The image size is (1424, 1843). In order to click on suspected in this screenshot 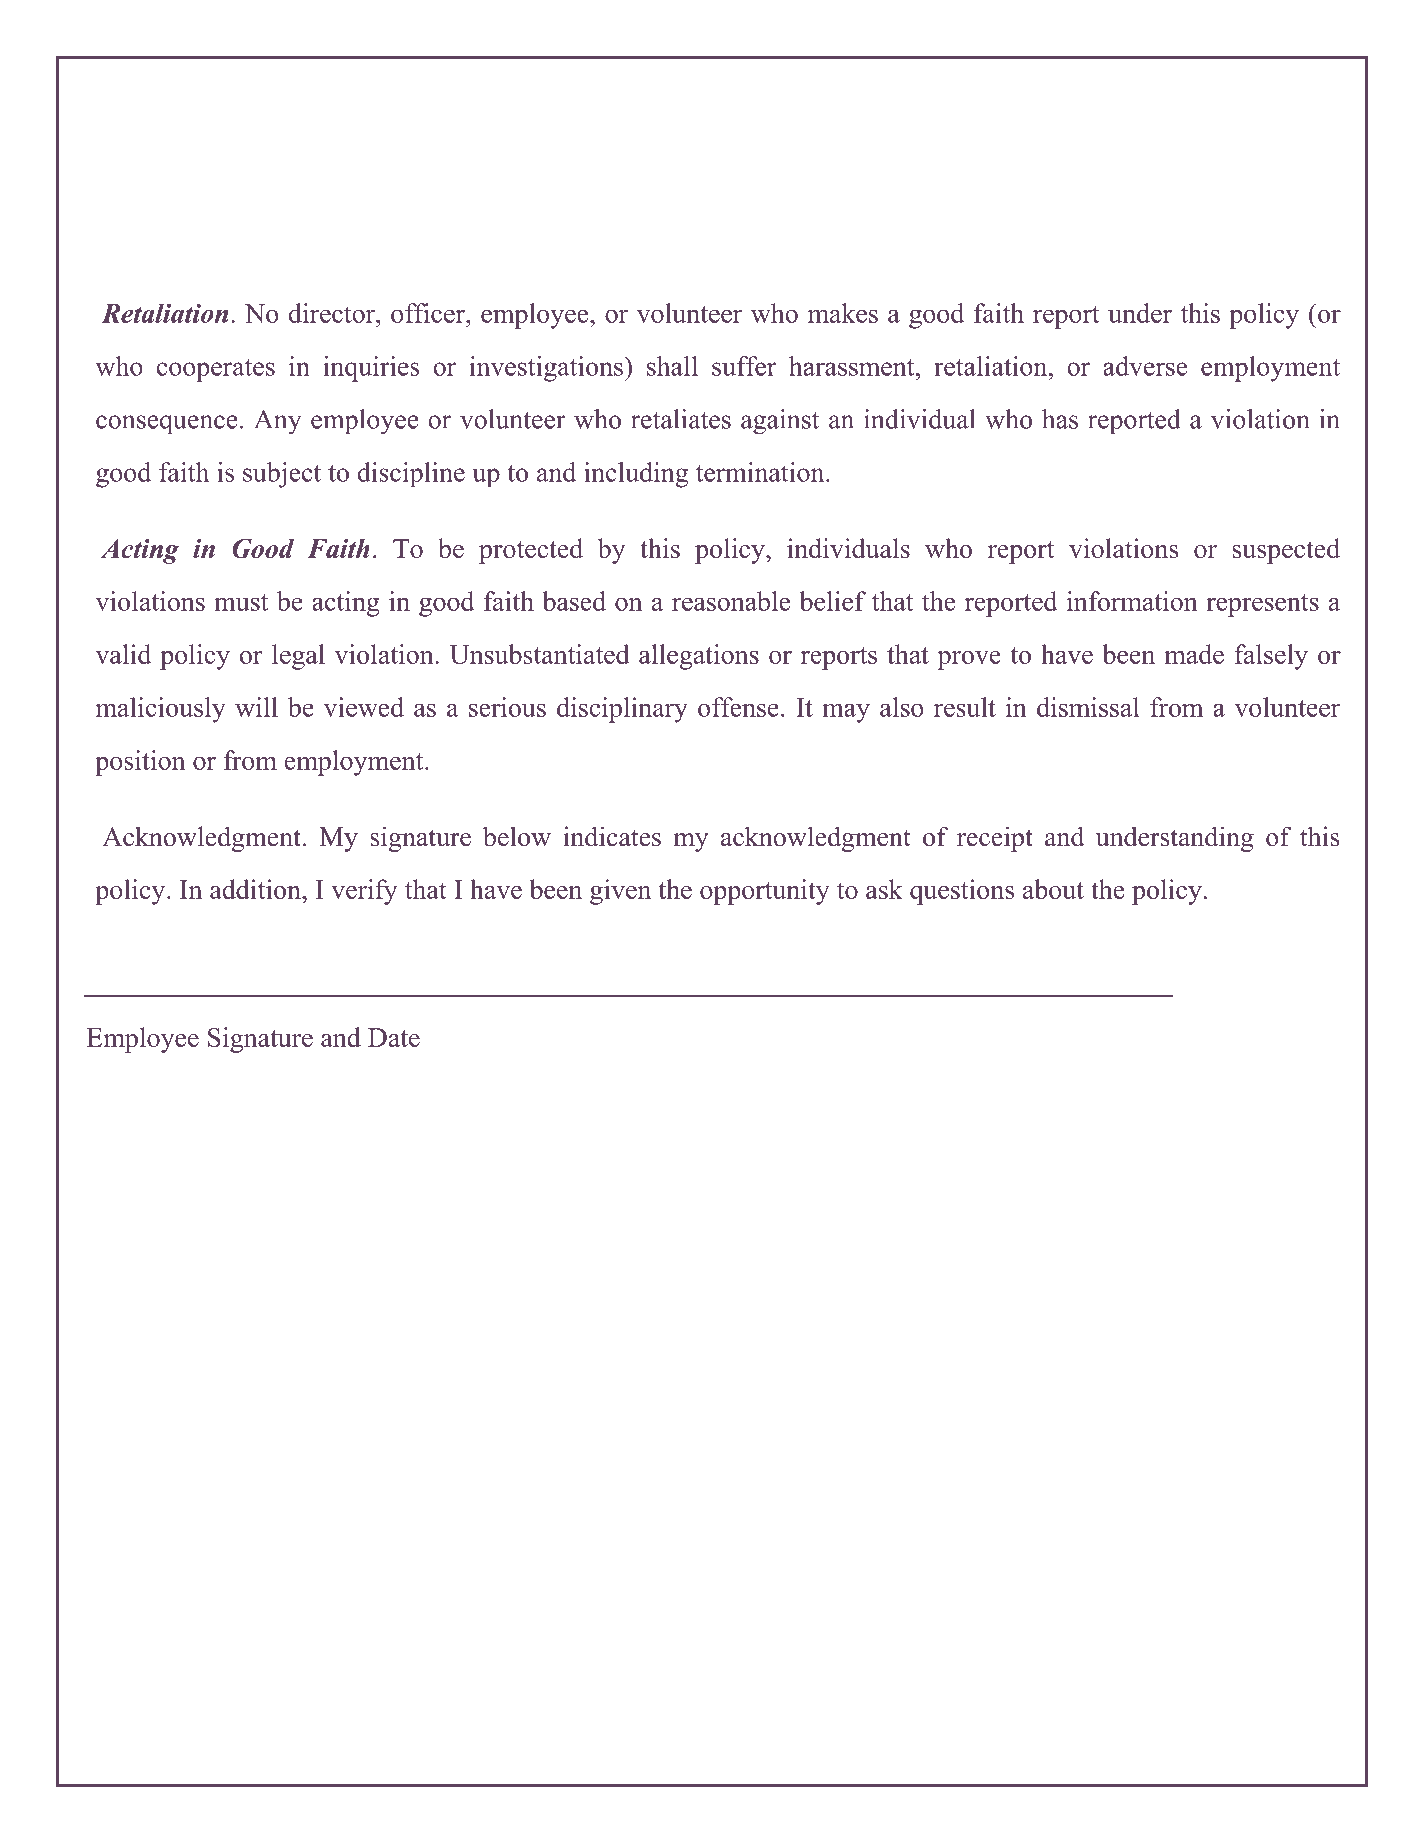, I will do `click(1286, 551)`.
